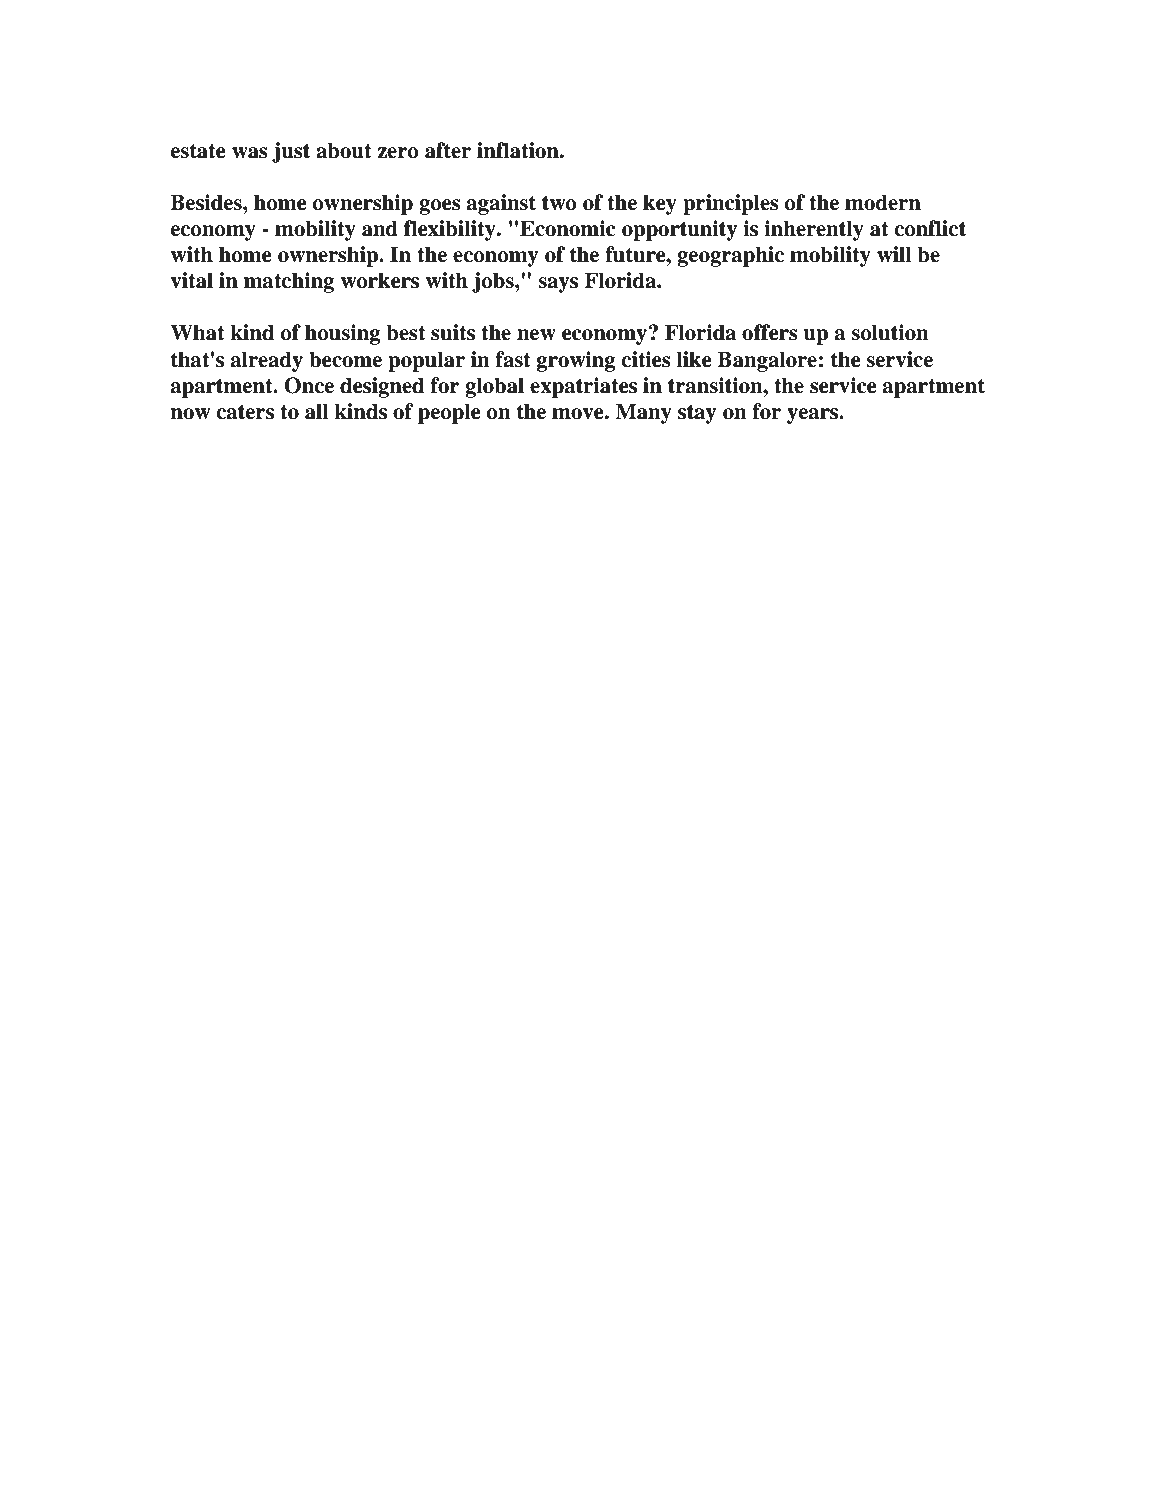  Describe the element at coordinates (519, 150) in the image. I see `inflation` at that location.
